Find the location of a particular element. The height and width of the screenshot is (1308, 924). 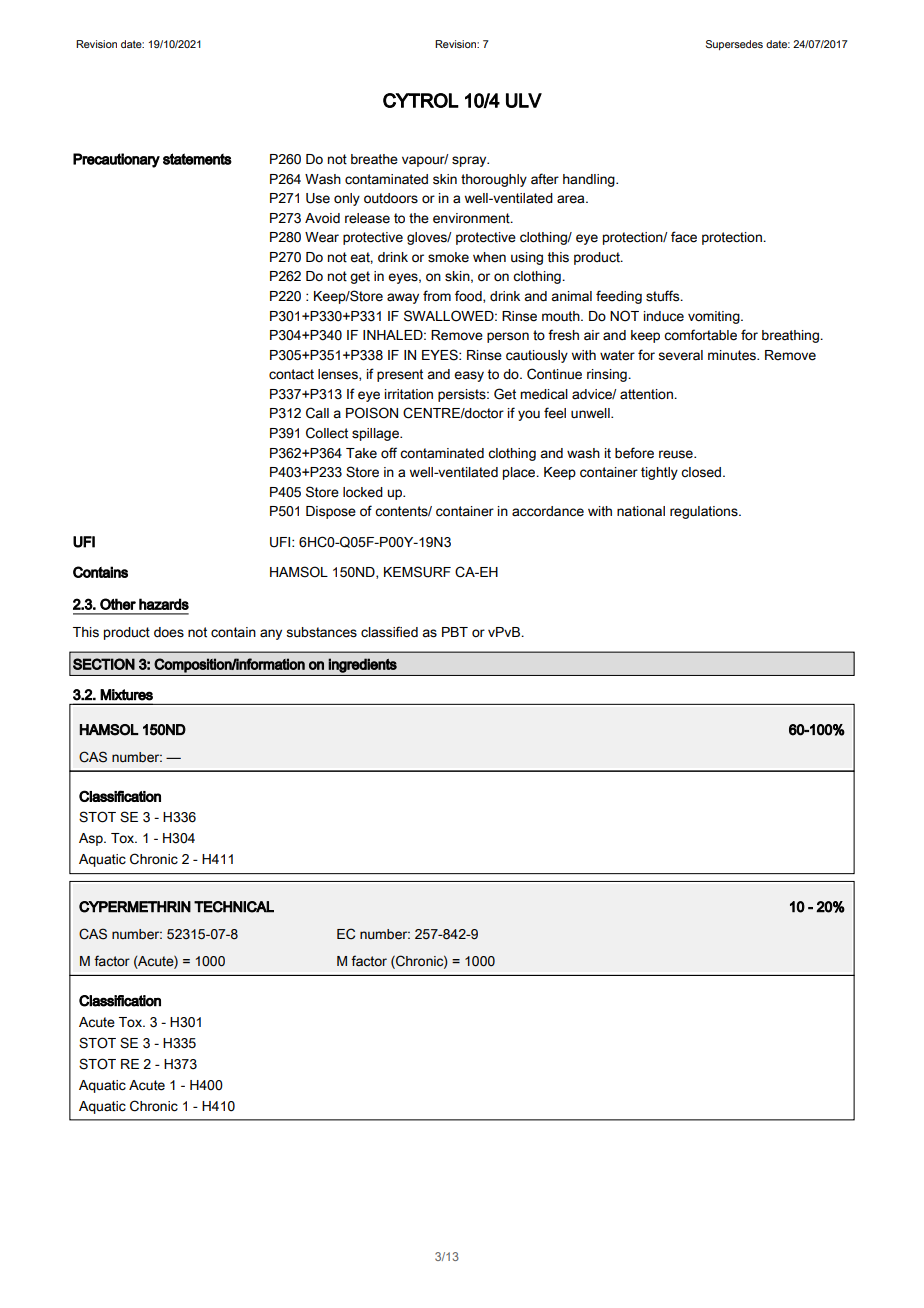

spray is located at coordinates (470, 161).
